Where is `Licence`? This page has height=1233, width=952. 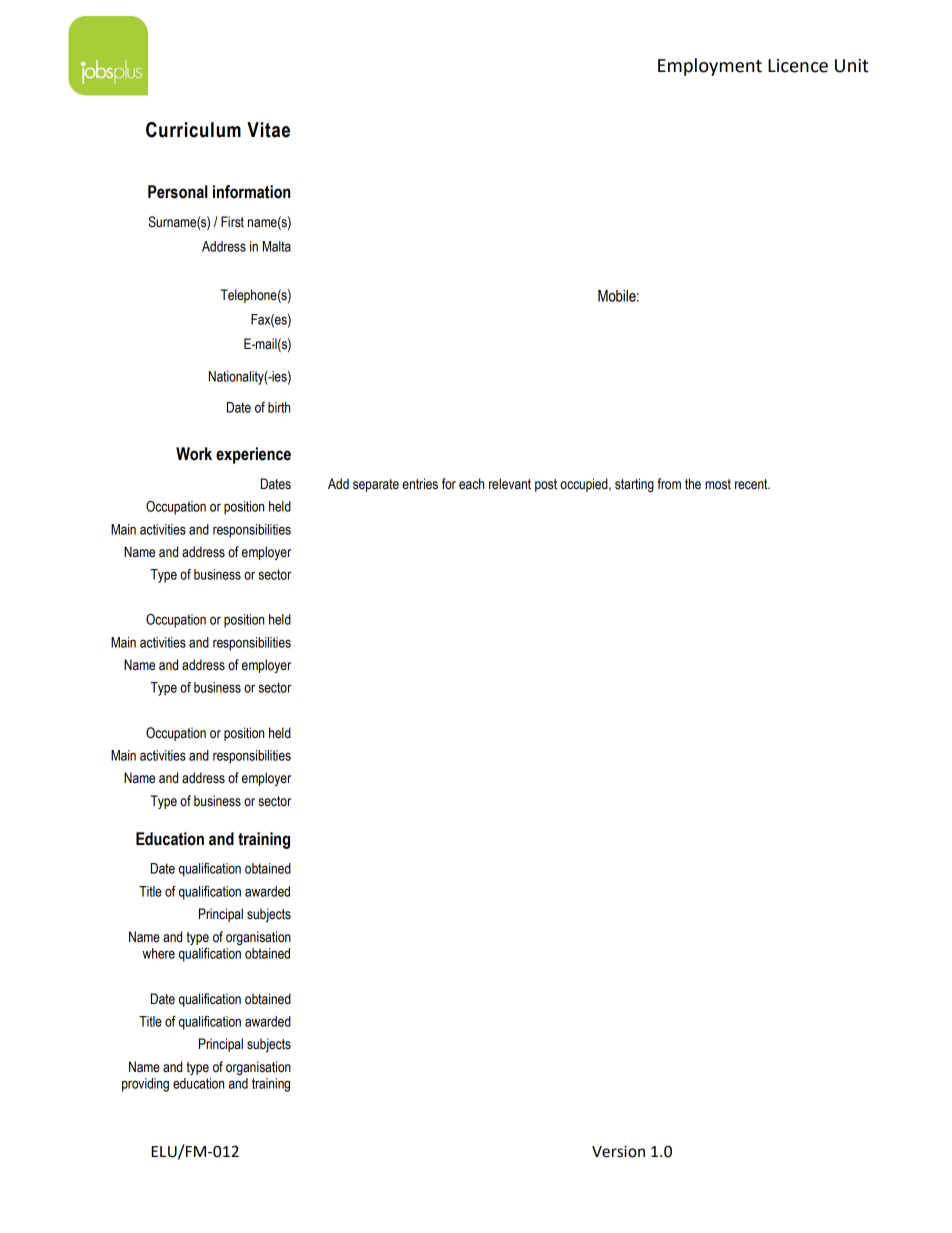 Licence is located at coordinates (798, 66).
